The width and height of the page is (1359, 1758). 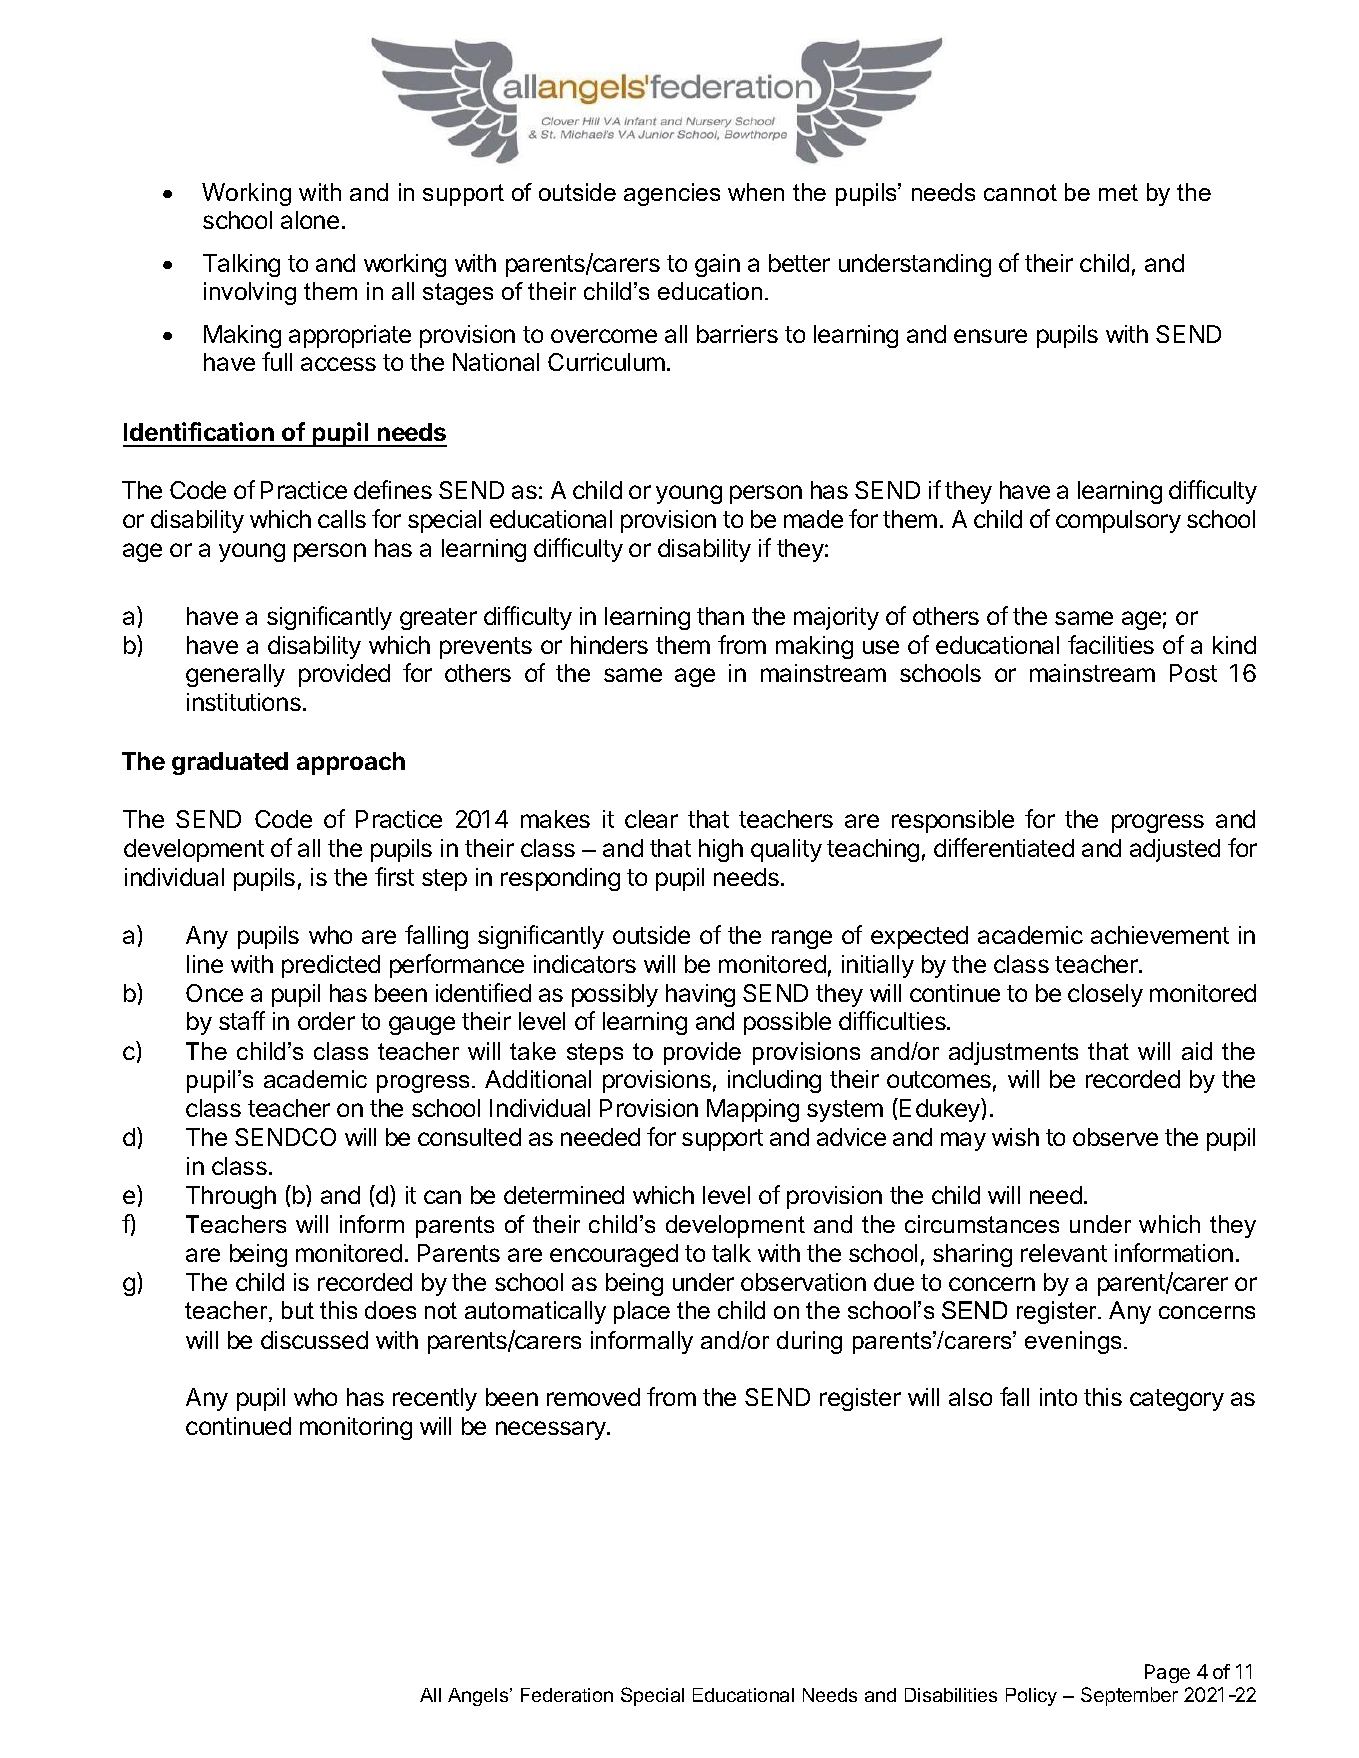 What do you see at coordinates (310, 220) in the page?
I see `alone` at bounding box center [310, 220].
